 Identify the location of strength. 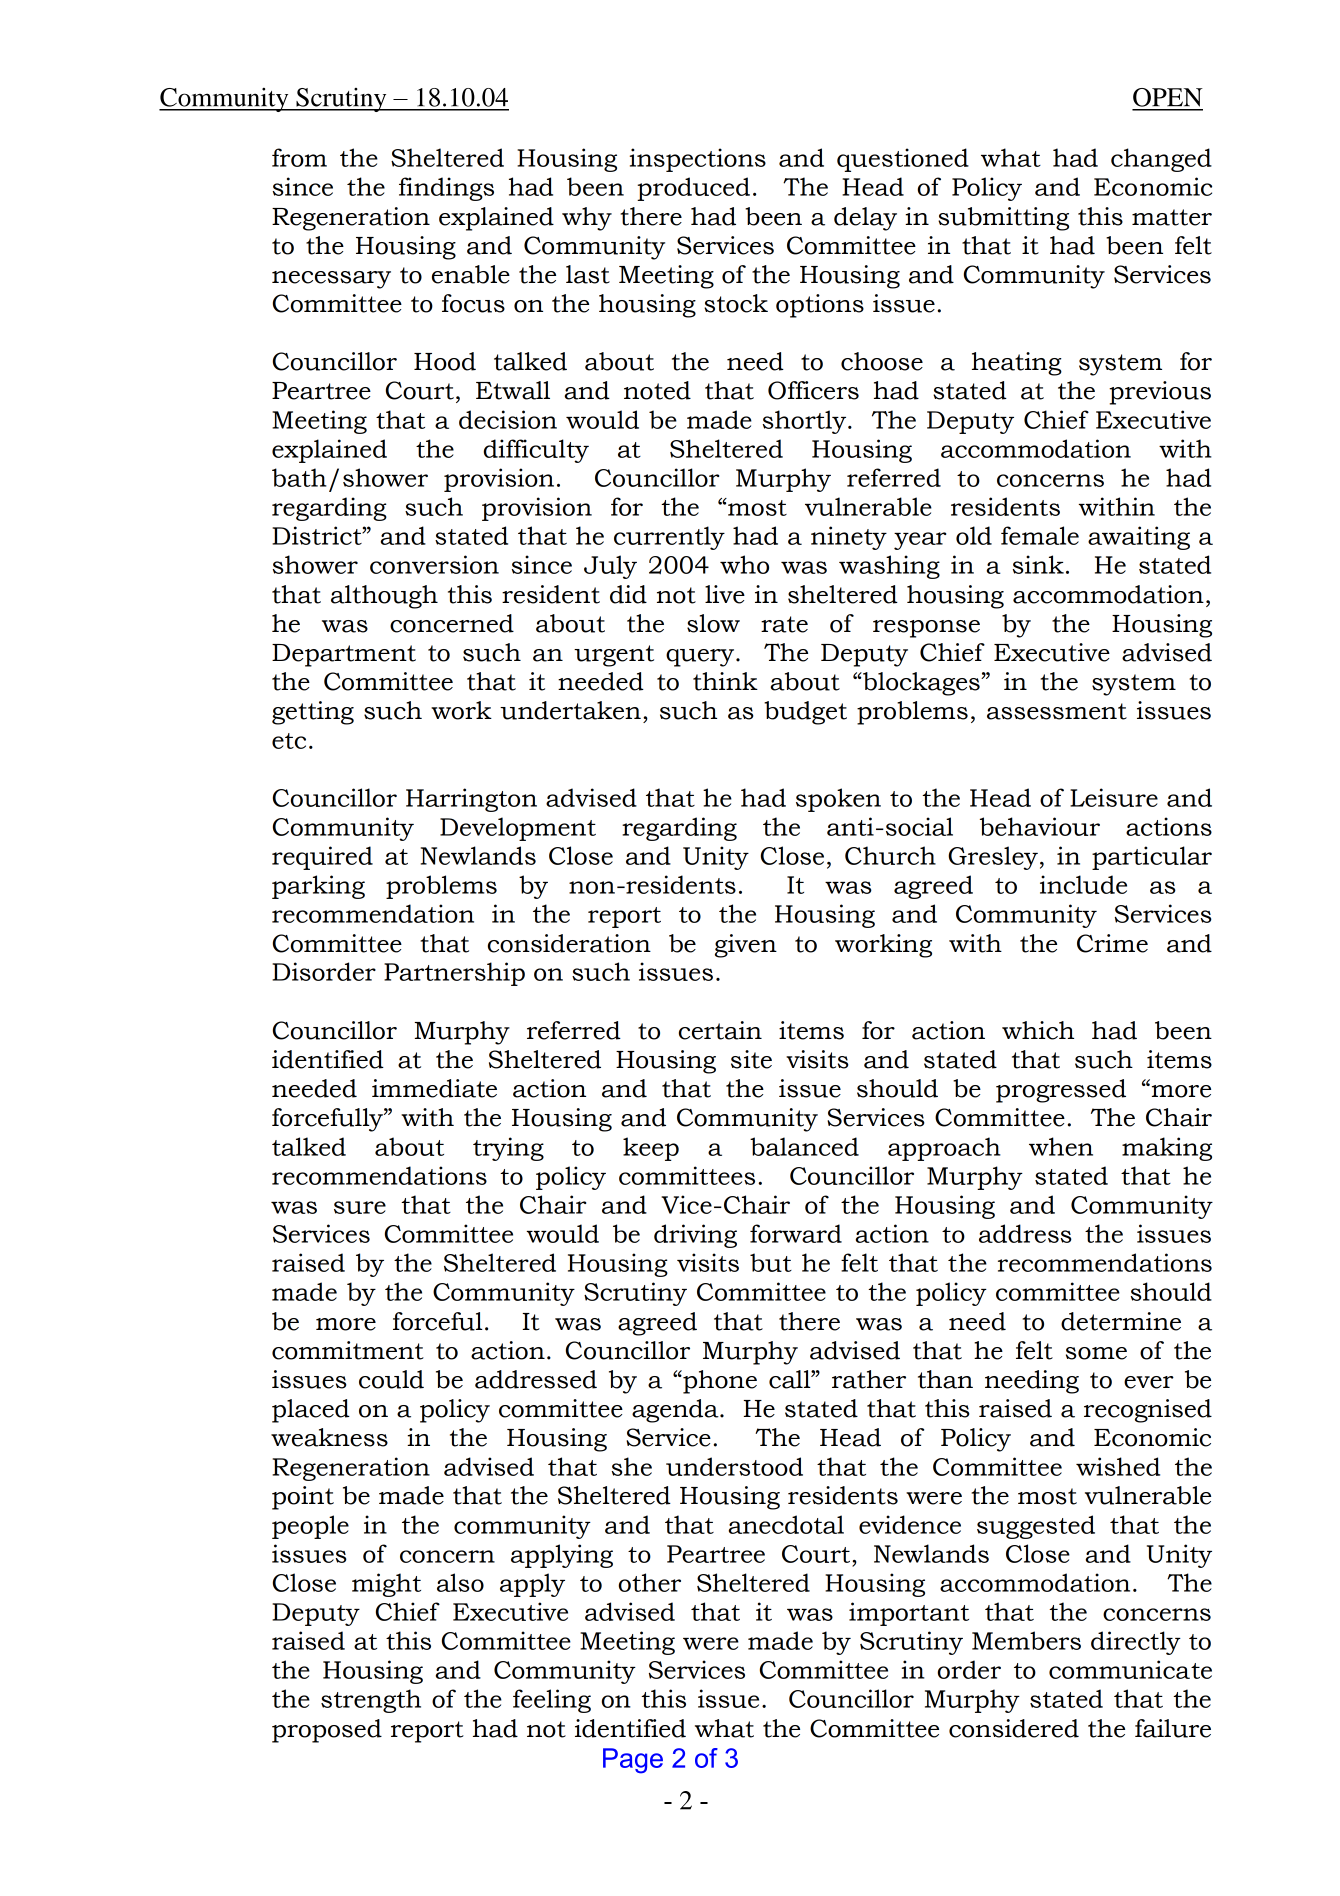
(371, 1701).
